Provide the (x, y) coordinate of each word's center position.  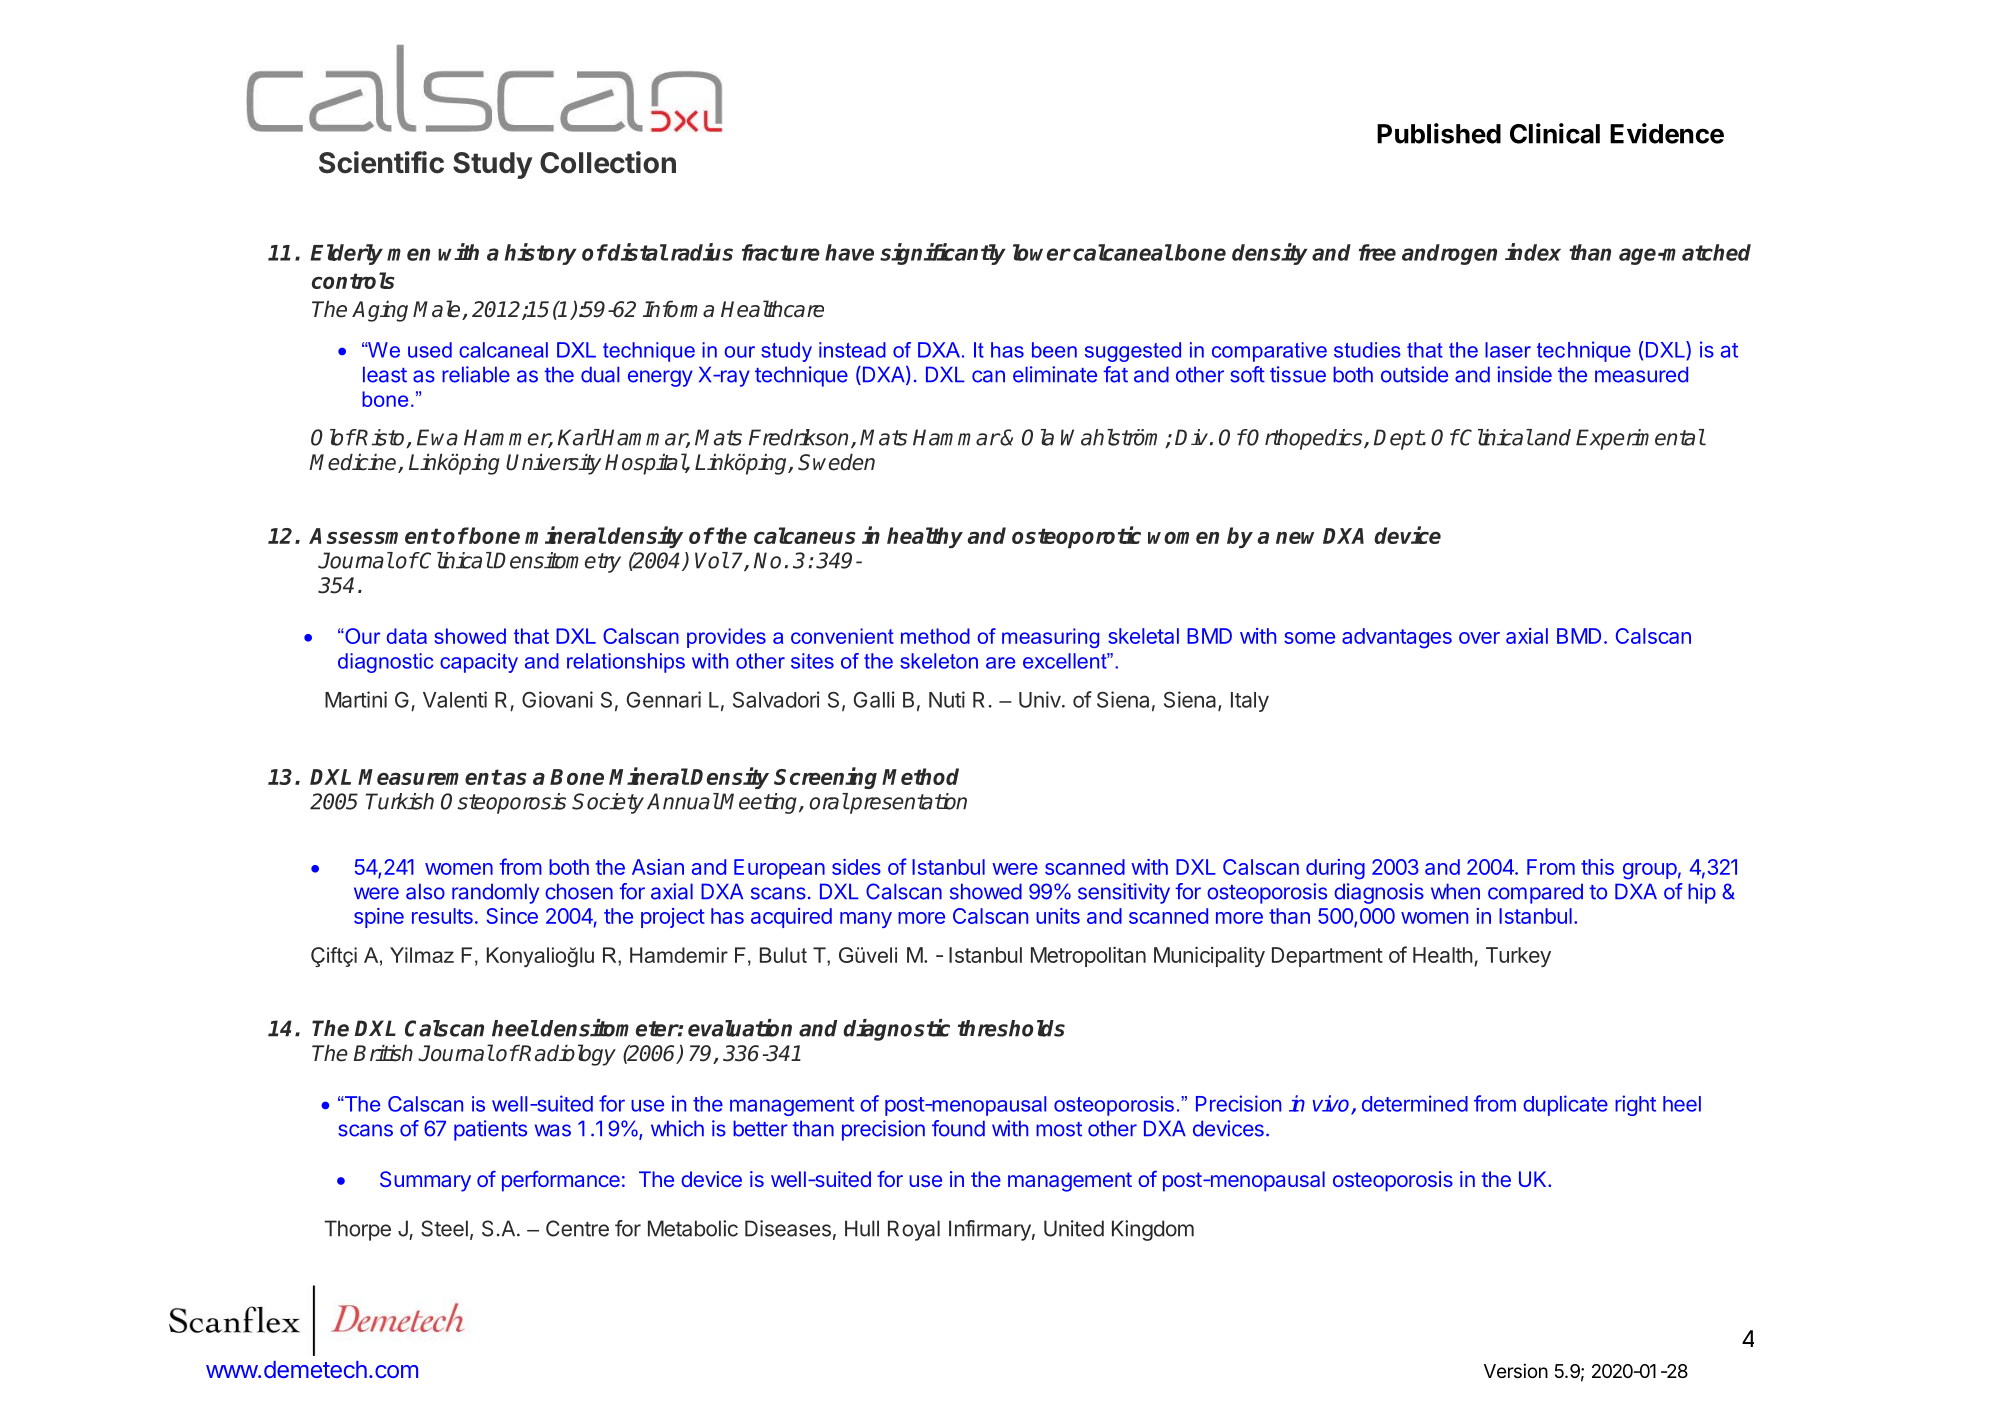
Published (1439, 133)
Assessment (375, 536)
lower (1042, 252)
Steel (444, 1228)
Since (512, 916)
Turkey (1518, 957)
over (1479, 638)
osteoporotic (1076, 537)
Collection (608, 162)
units (1058, 916)
